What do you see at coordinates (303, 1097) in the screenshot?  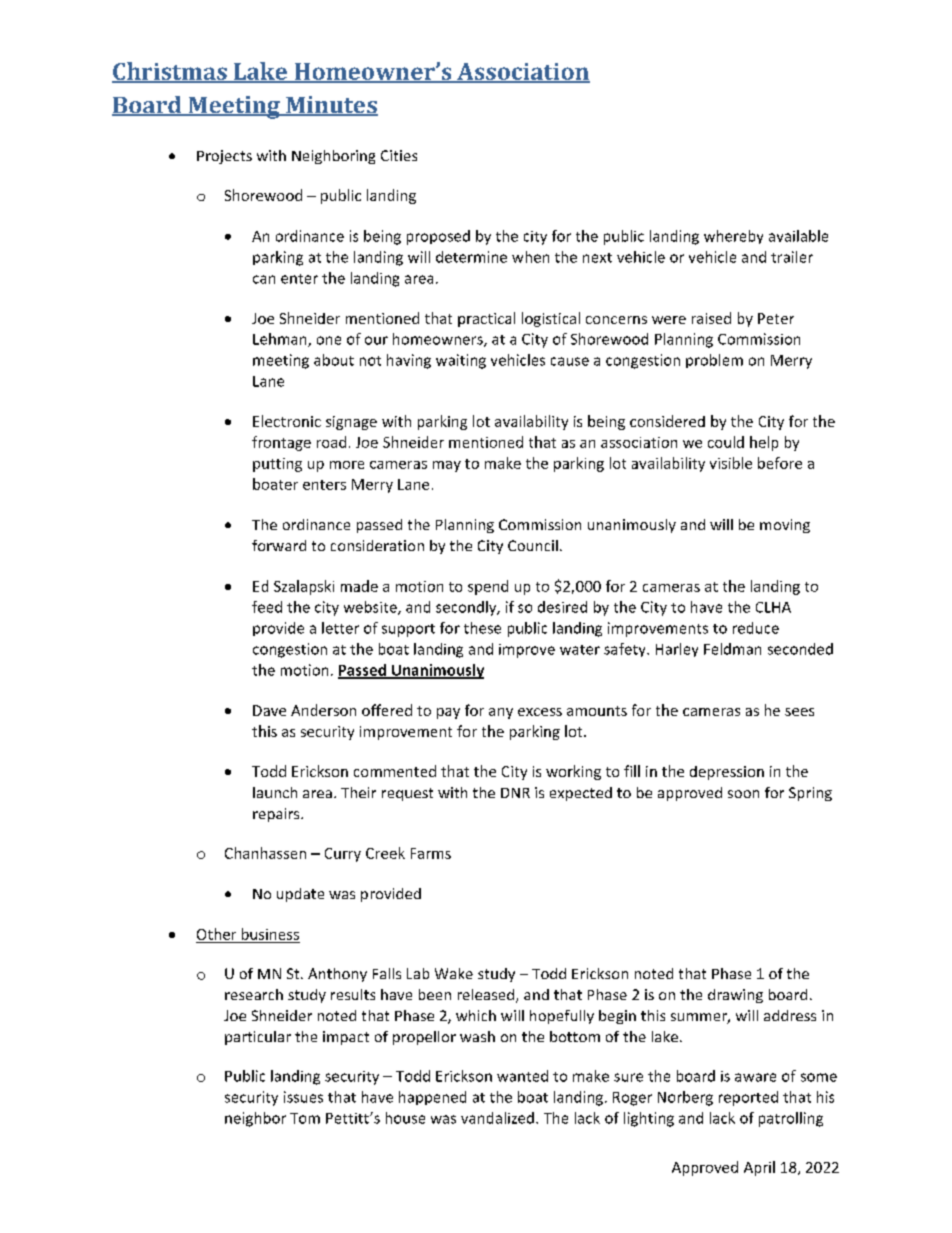 I see `issues` at bounding box center [303, 1097].
